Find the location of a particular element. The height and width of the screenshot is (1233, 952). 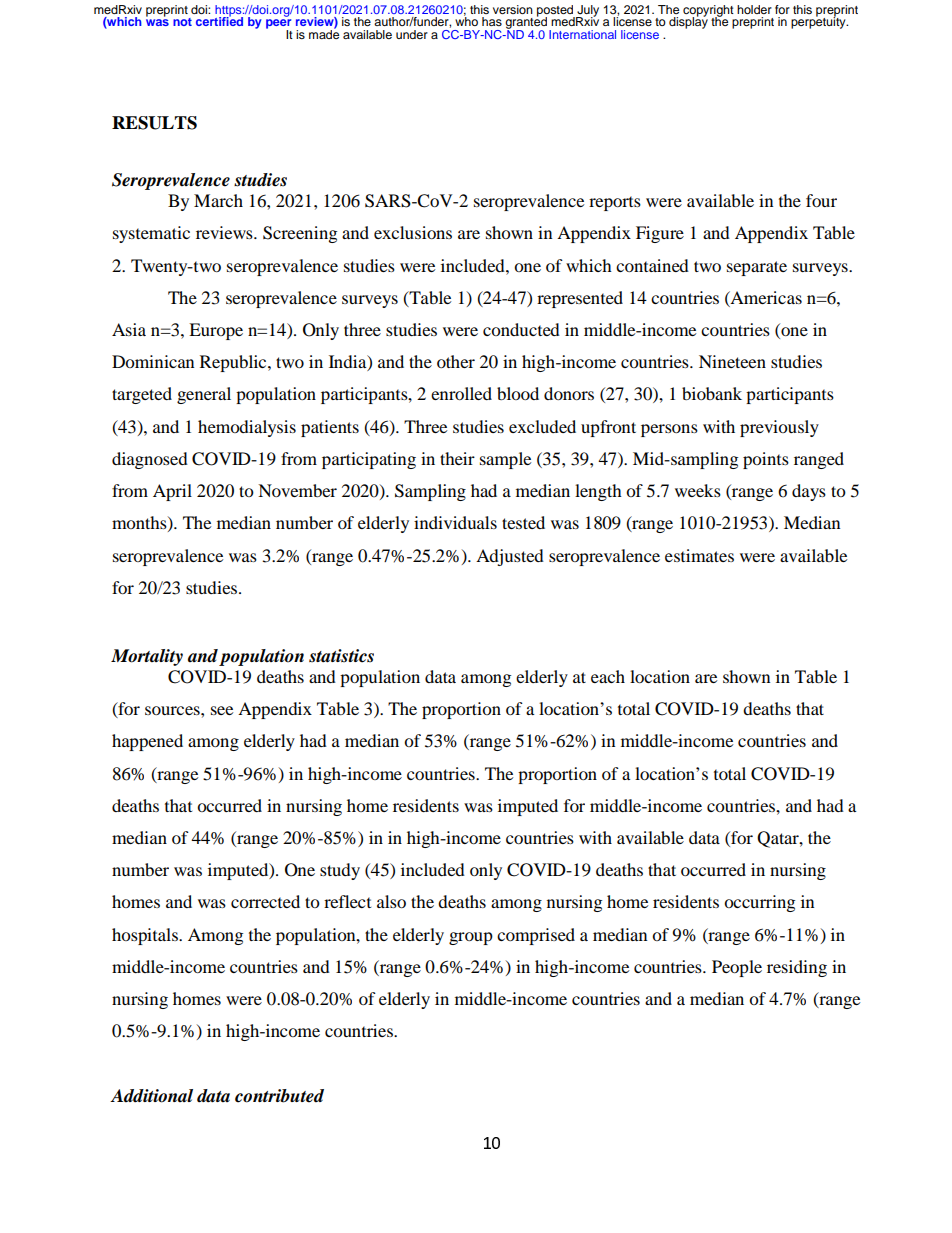

estimates is located at coordinates (699, 555).
